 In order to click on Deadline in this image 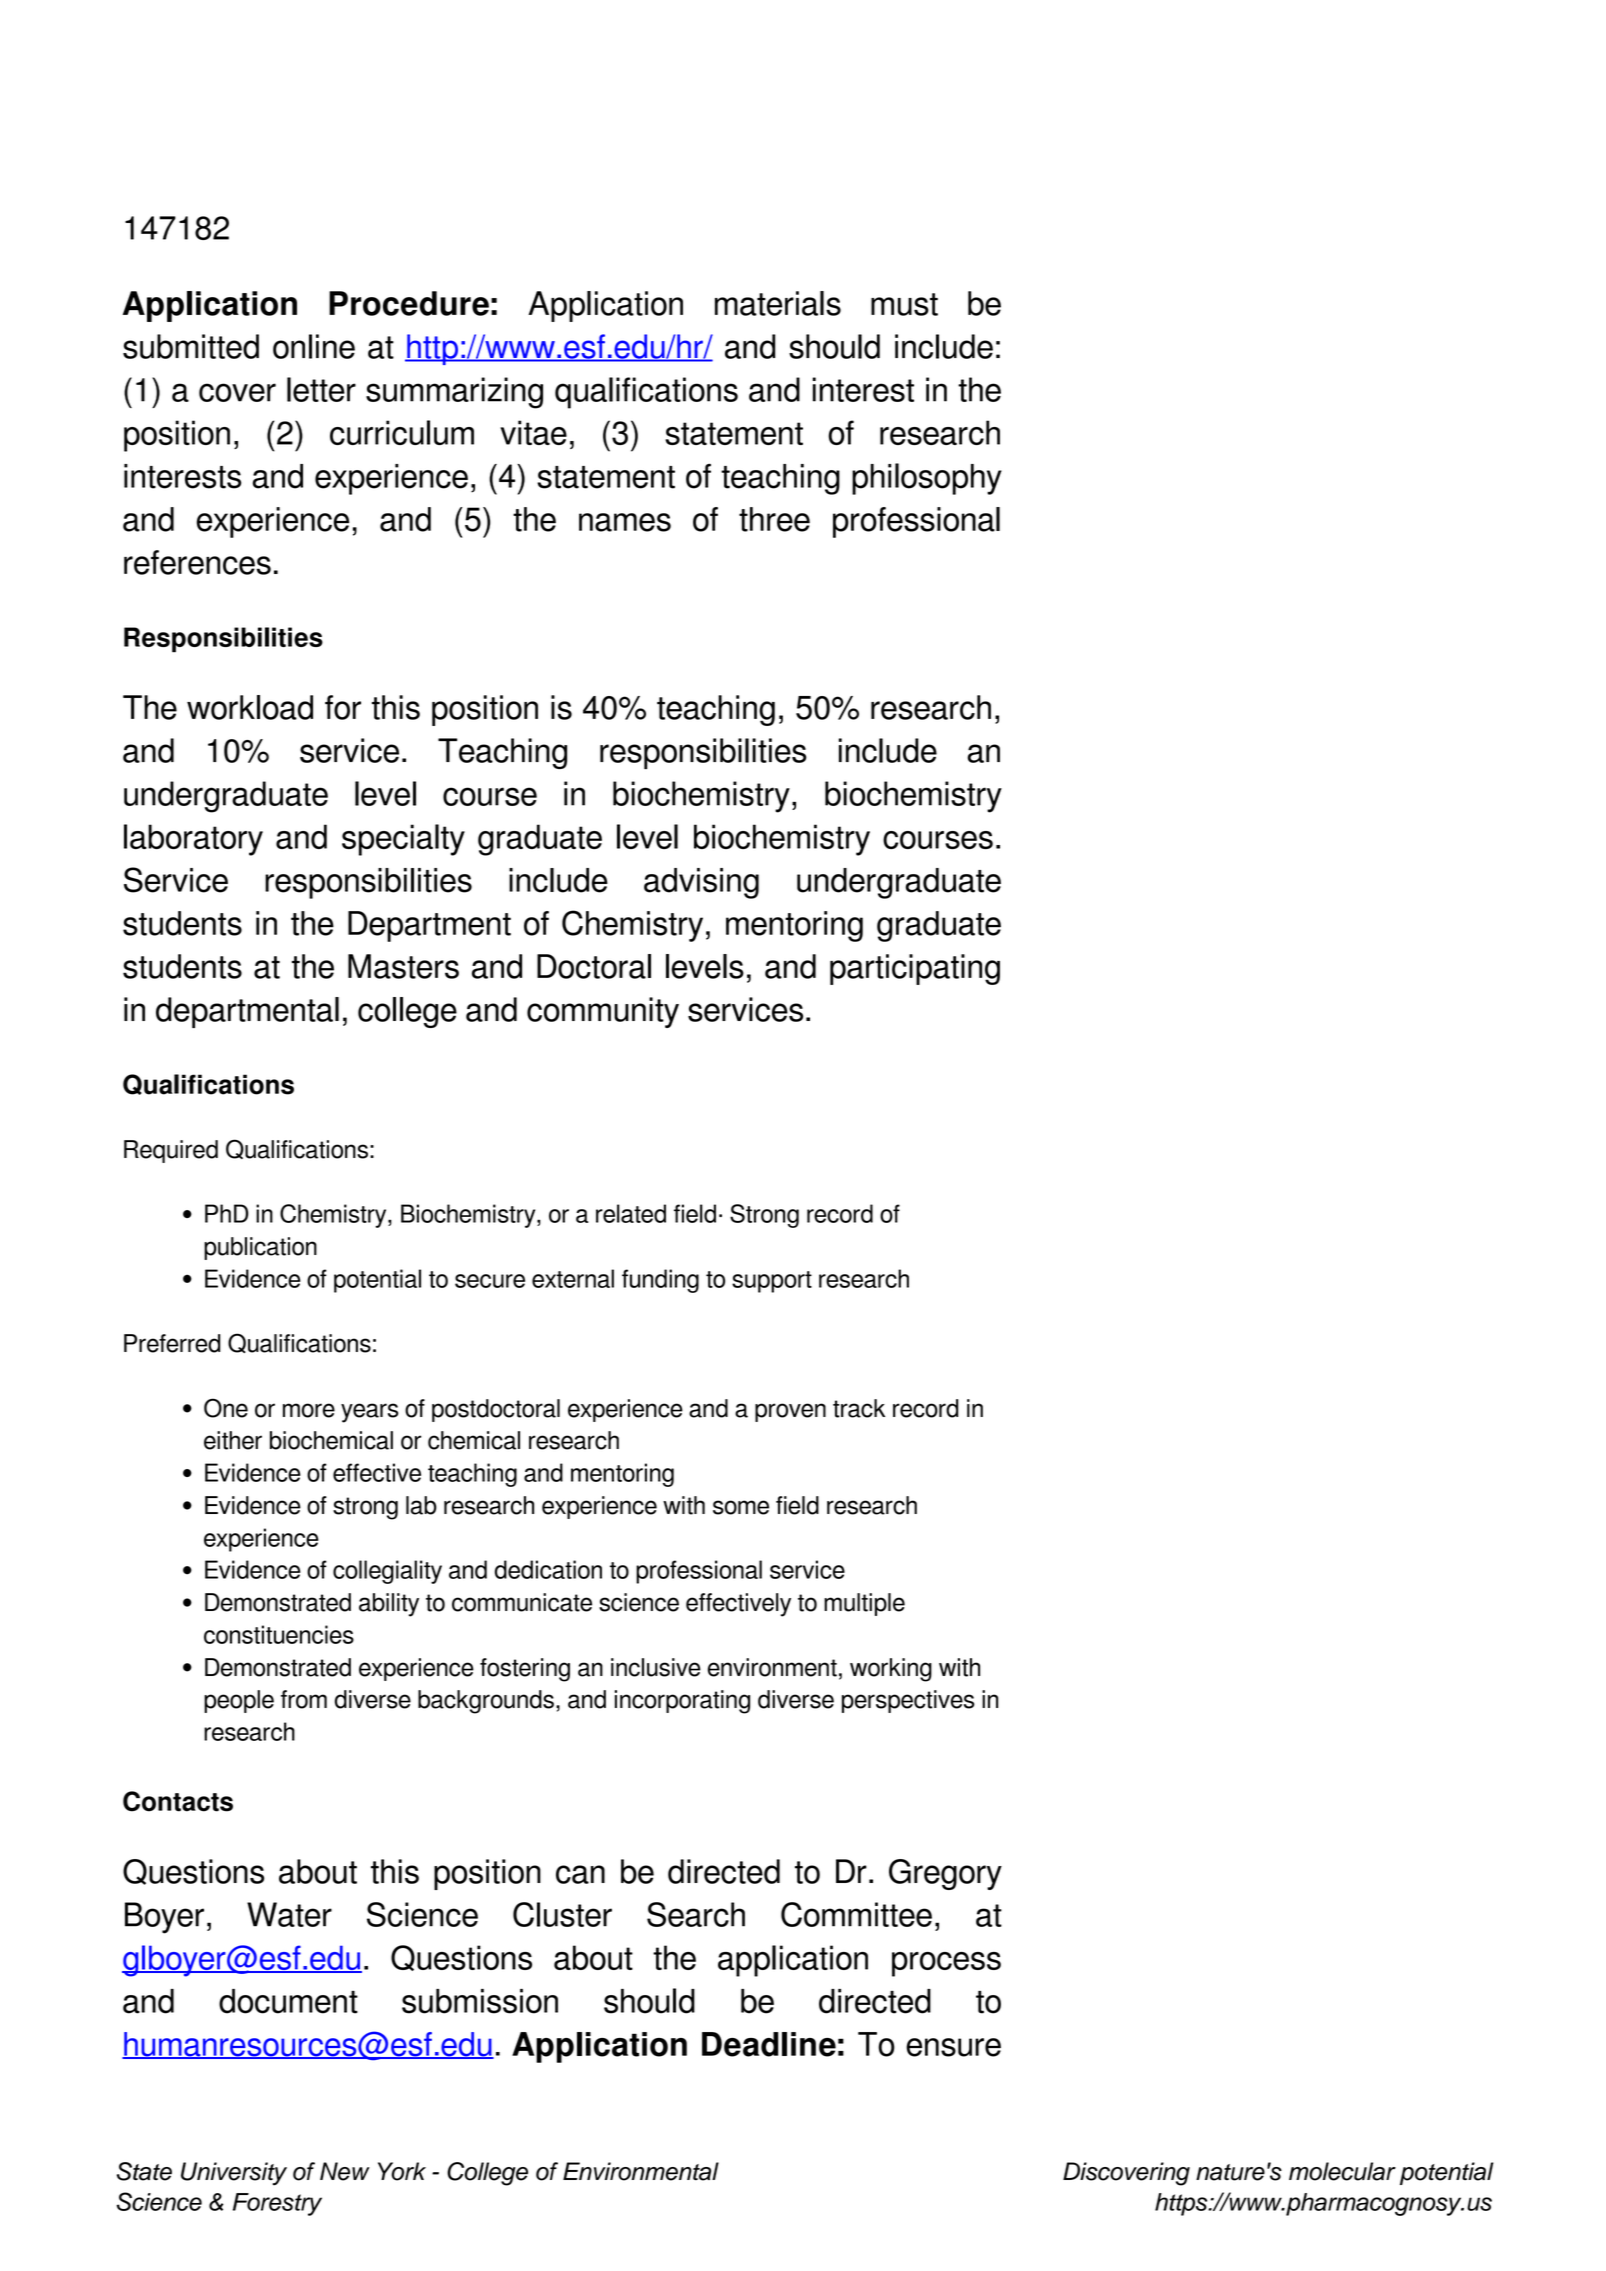, I will do `click(769, 2044)`.
